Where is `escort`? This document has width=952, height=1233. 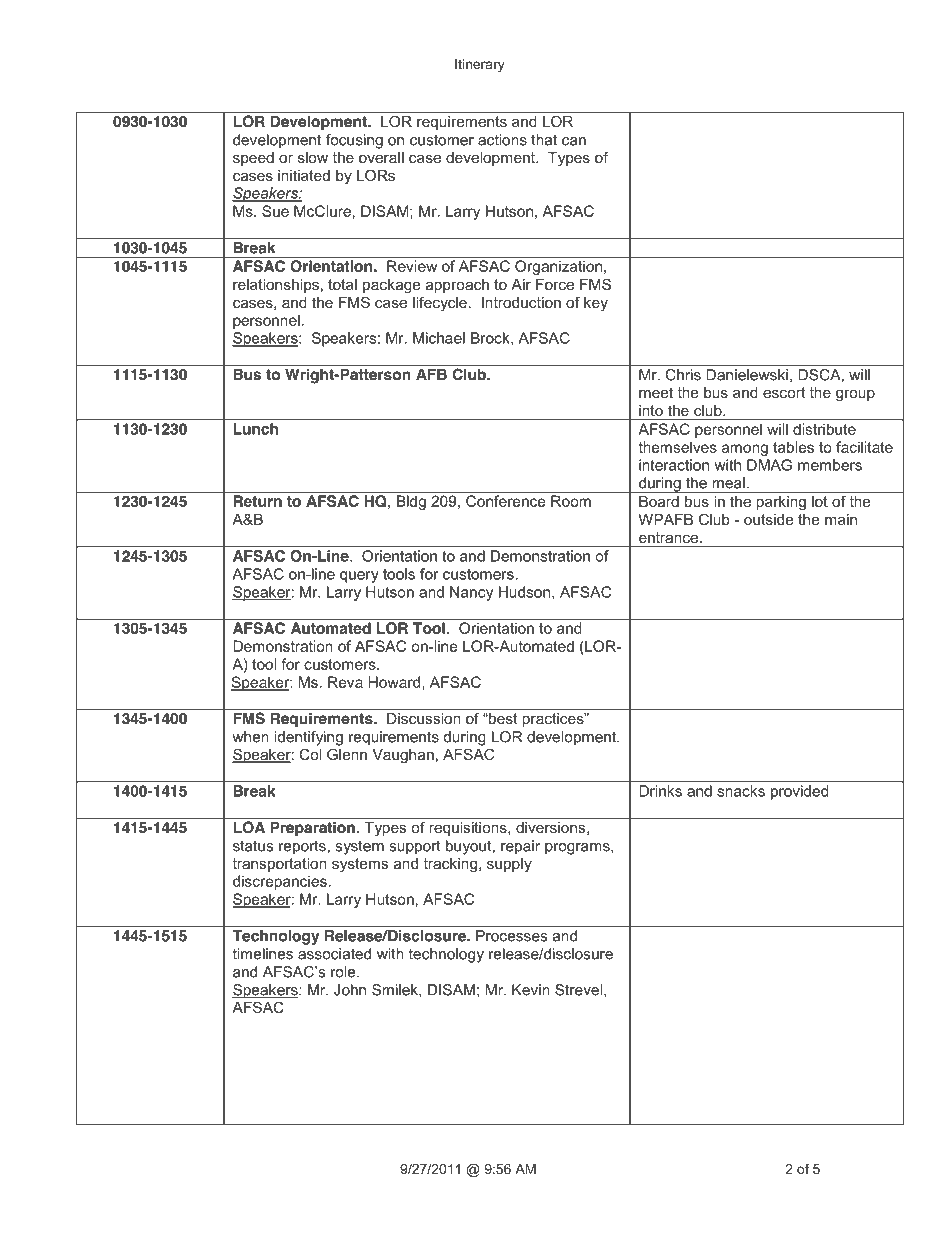
escort is located at coordinates (784, 392).
